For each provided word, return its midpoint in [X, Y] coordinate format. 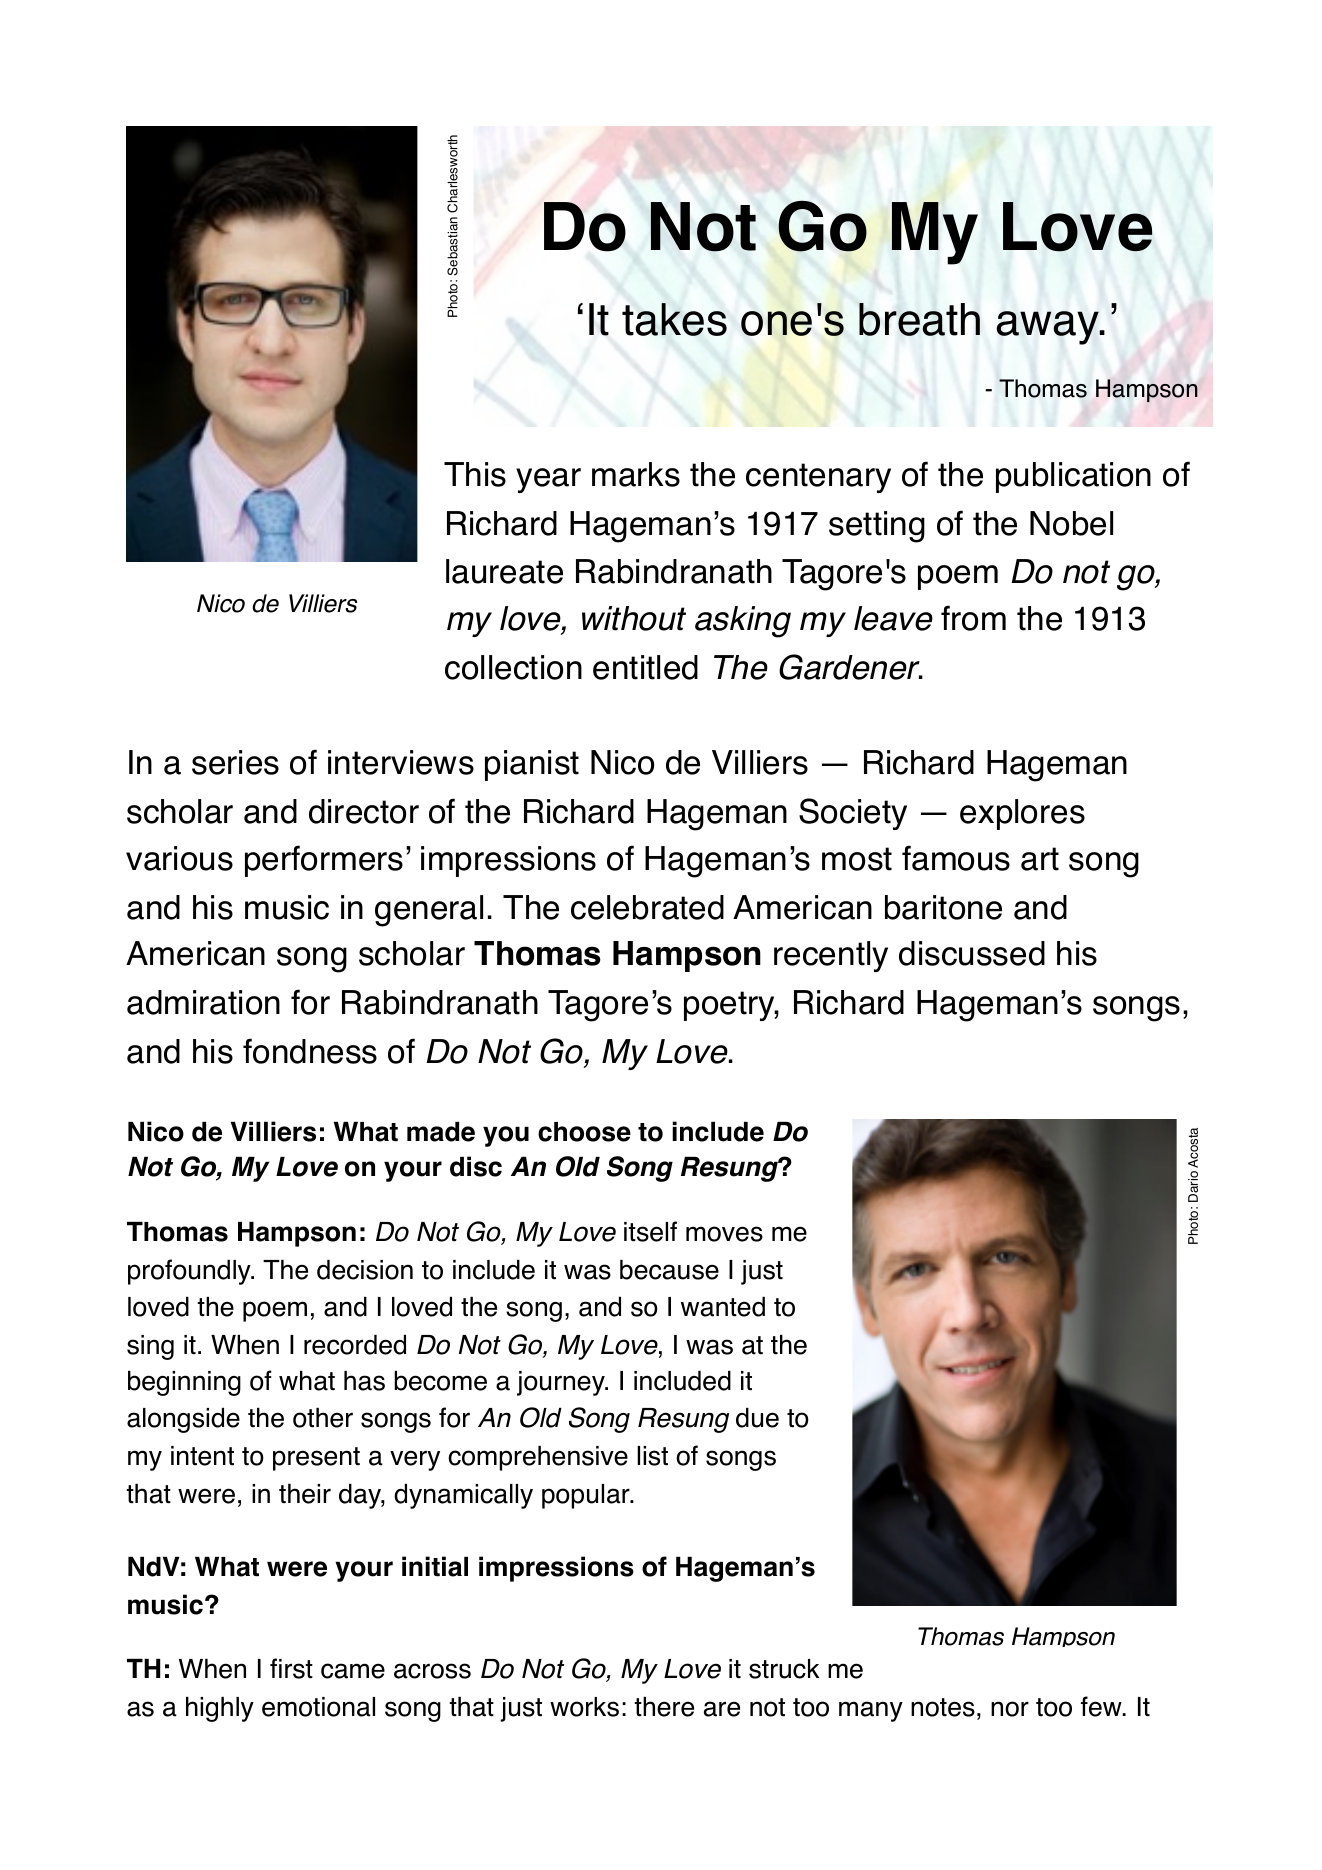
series [235, 762]
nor [1010, 1709]
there [664, 1707]
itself [650, 1231]
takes [674, 319]
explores [1022, 814]
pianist [532, 765]
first [291, 1668]
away [1049, 328]
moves [724, 1234]
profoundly [190, 1272]
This [475, 474]
